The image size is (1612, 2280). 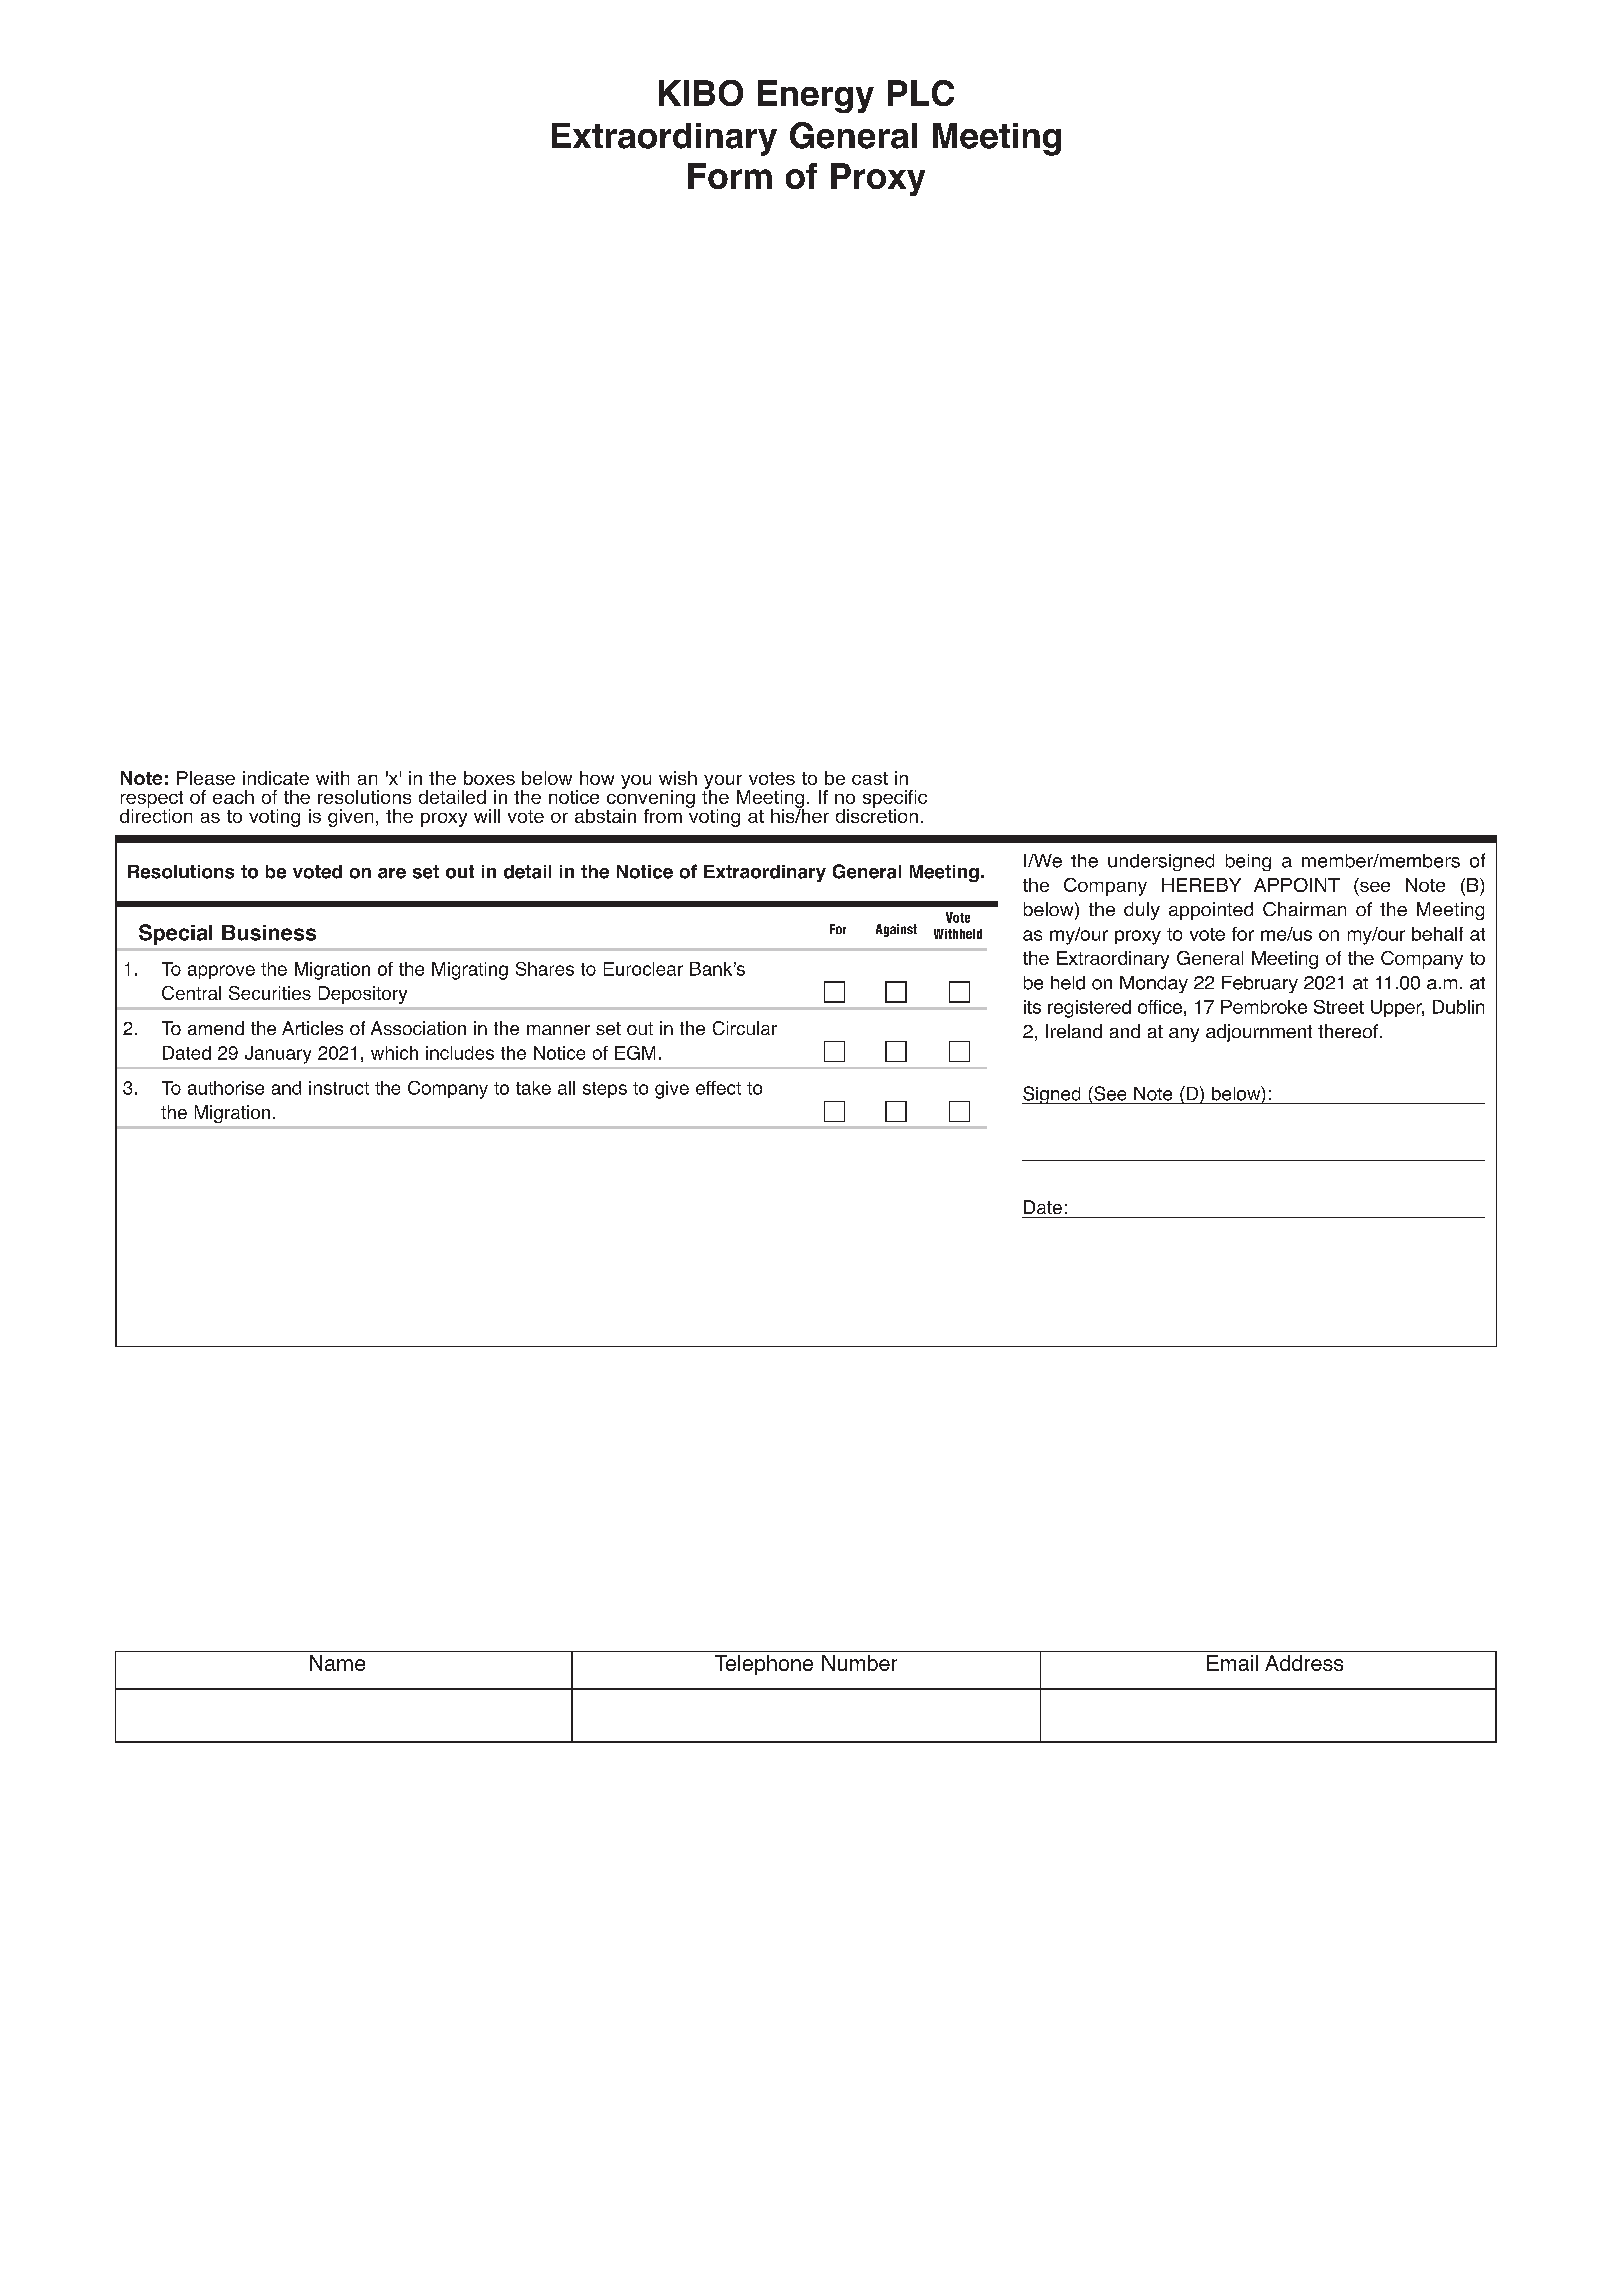 I want to click on Against, so click(x=896, y=930).
